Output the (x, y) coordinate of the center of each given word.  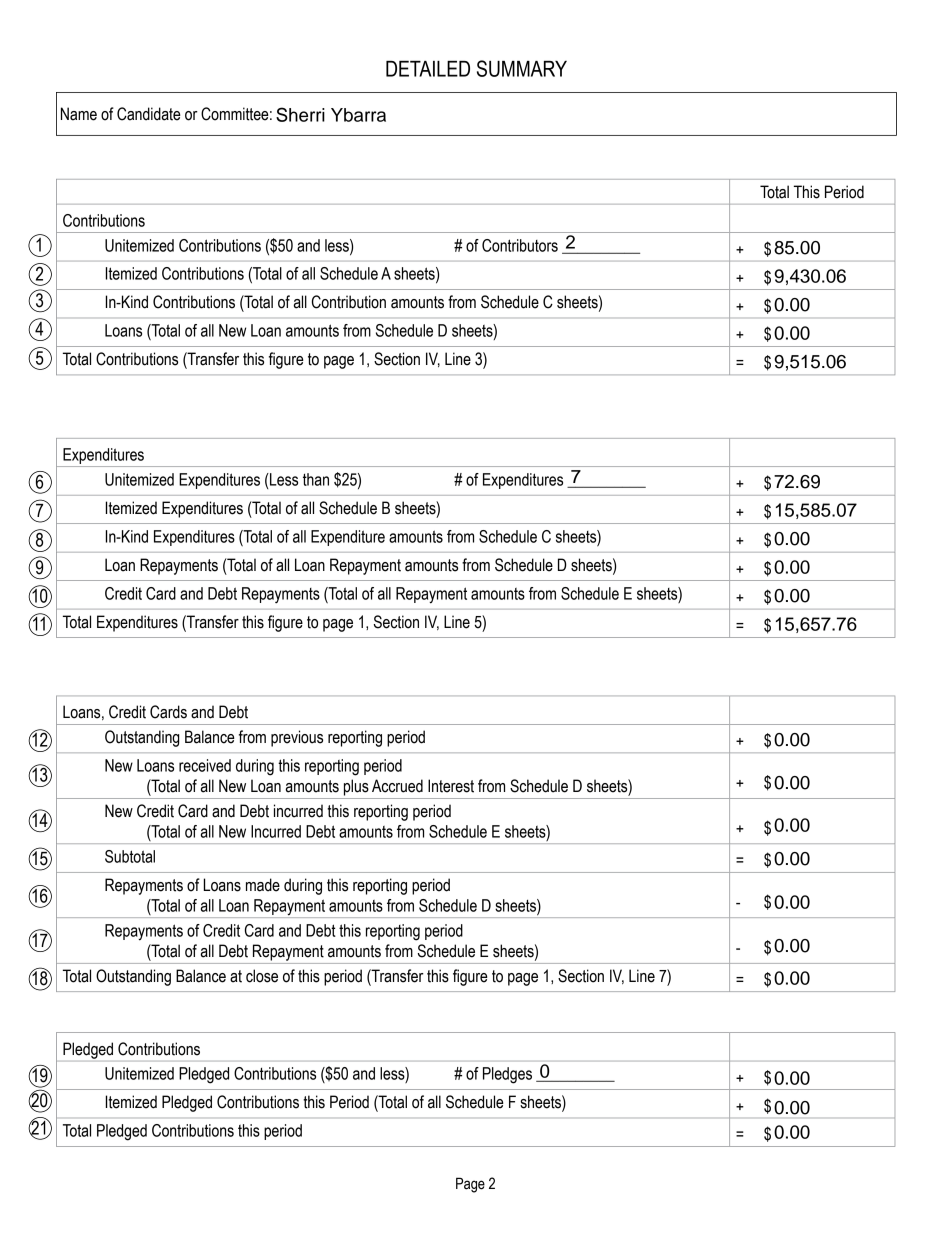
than (316, 479)
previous (297, 738)
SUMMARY (522, 68)
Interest (451, 786)
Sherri (300, 114)
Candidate (149, 114)
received (205, 765)
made (263, 885)
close (262, 976)
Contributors (520, 245)
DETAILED (428, 69)
